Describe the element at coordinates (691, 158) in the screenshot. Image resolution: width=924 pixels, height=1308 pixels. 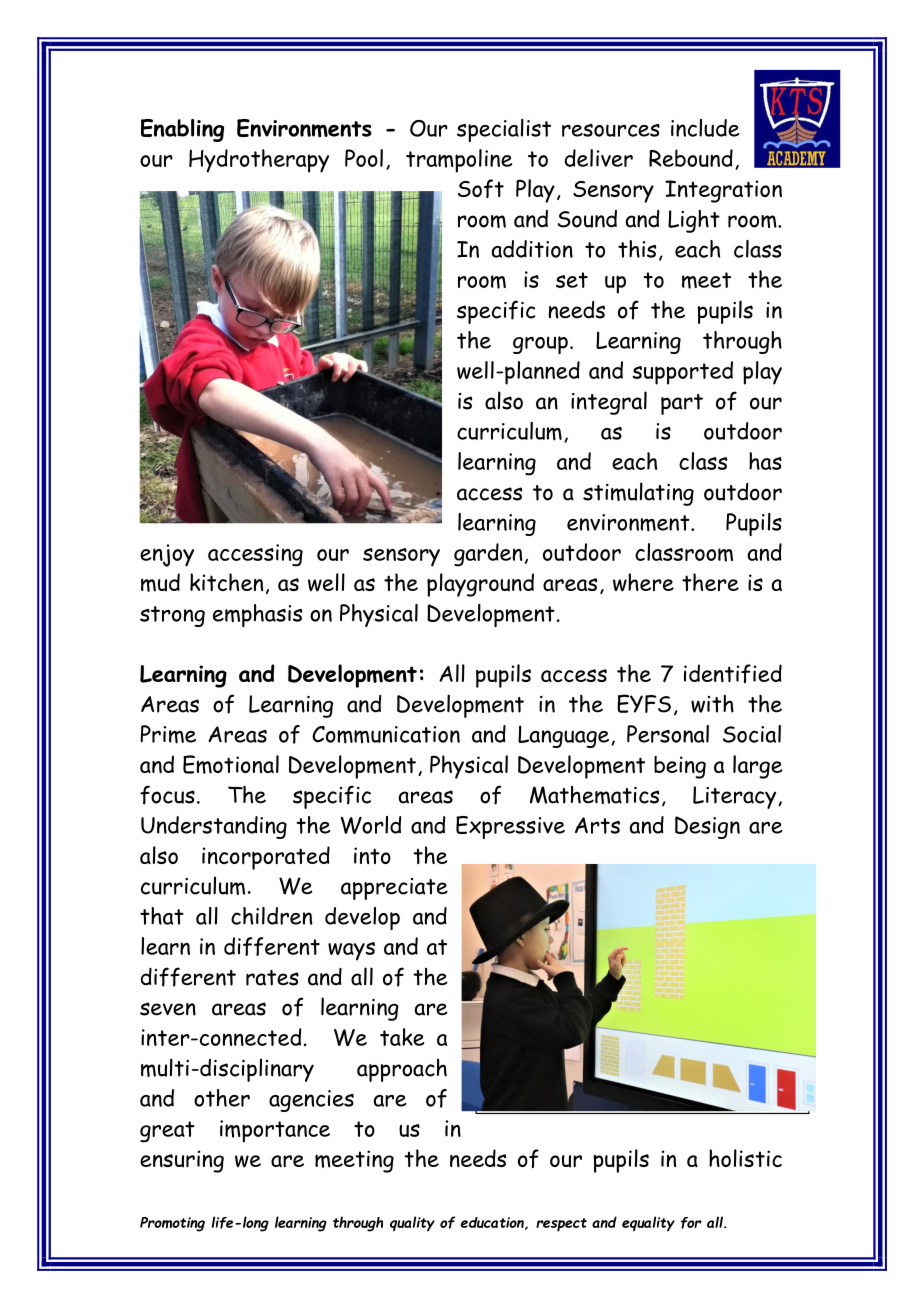
I see `Rebound` at that location.
